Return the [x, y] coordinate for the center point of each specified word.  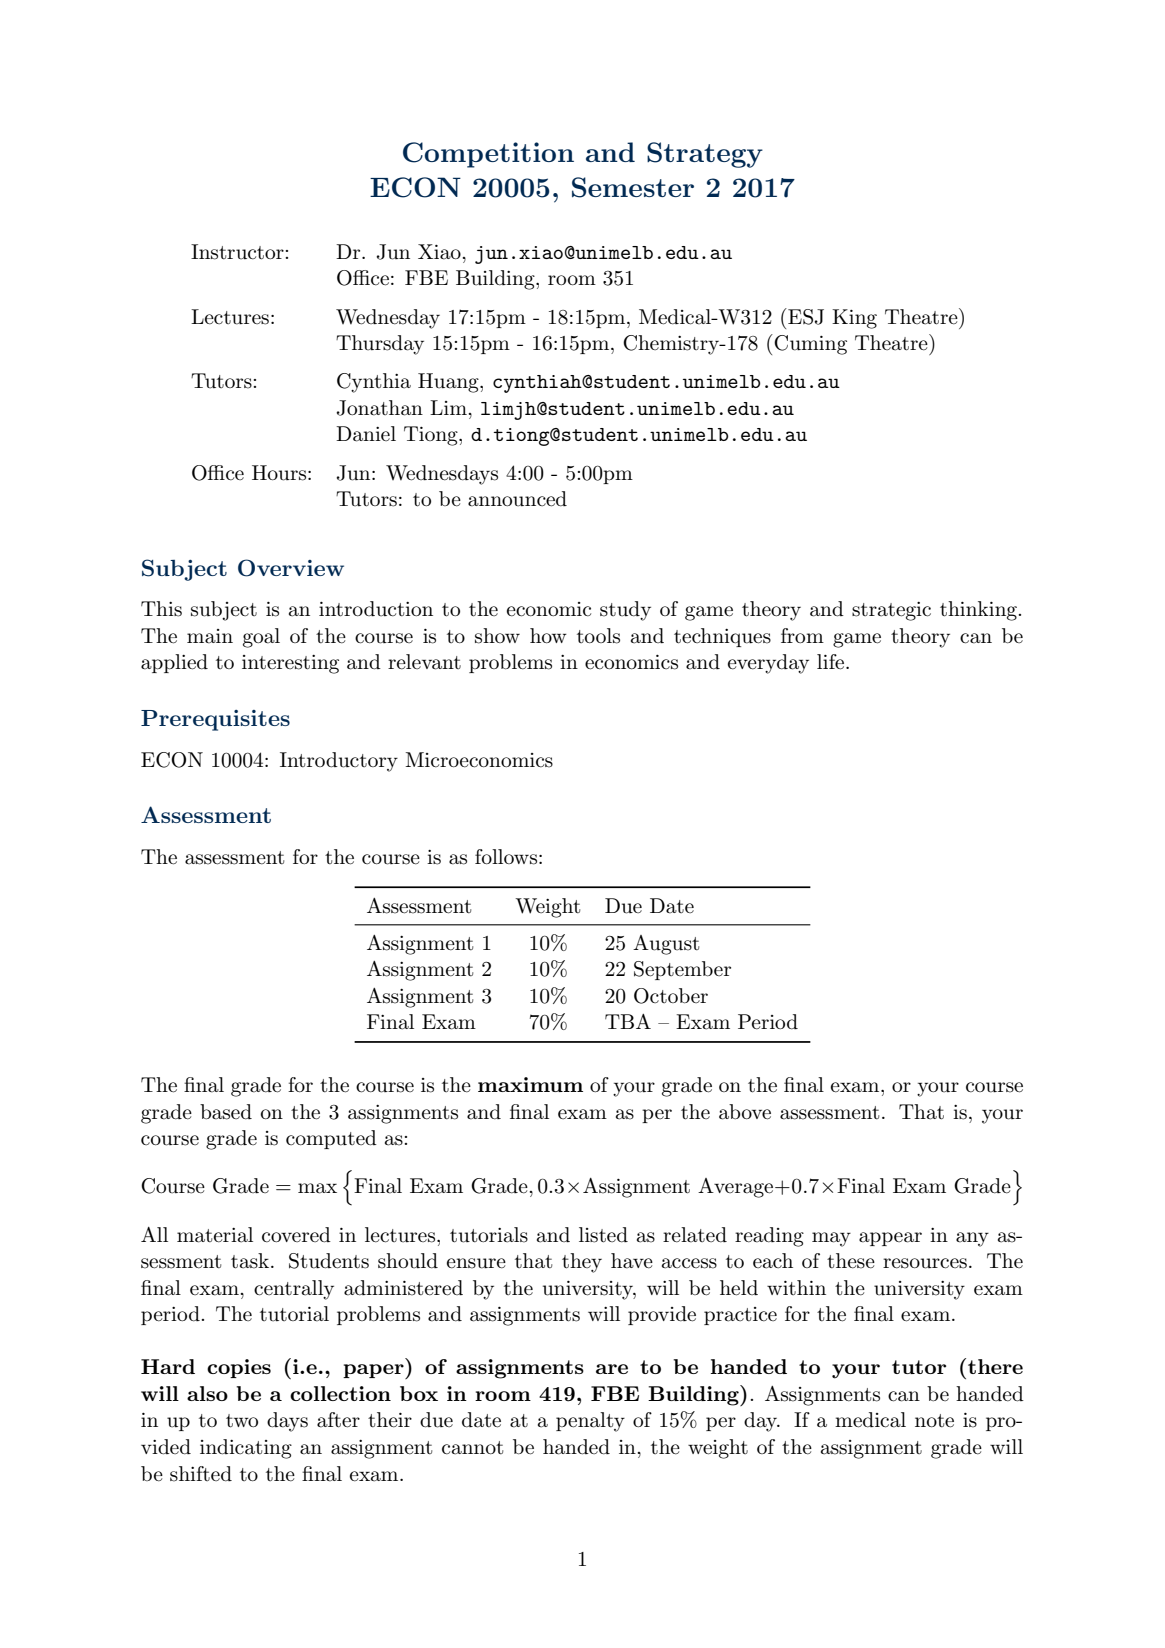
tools [598, 636]
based [226, 1112]
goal [261, 638]
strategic [891, 611]
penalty [590, 1422]
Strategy [705, 155]
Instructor [237, 252]
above [745, 1112]
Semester [633, 187]
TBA [628, 1021]
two [242, 1421]
